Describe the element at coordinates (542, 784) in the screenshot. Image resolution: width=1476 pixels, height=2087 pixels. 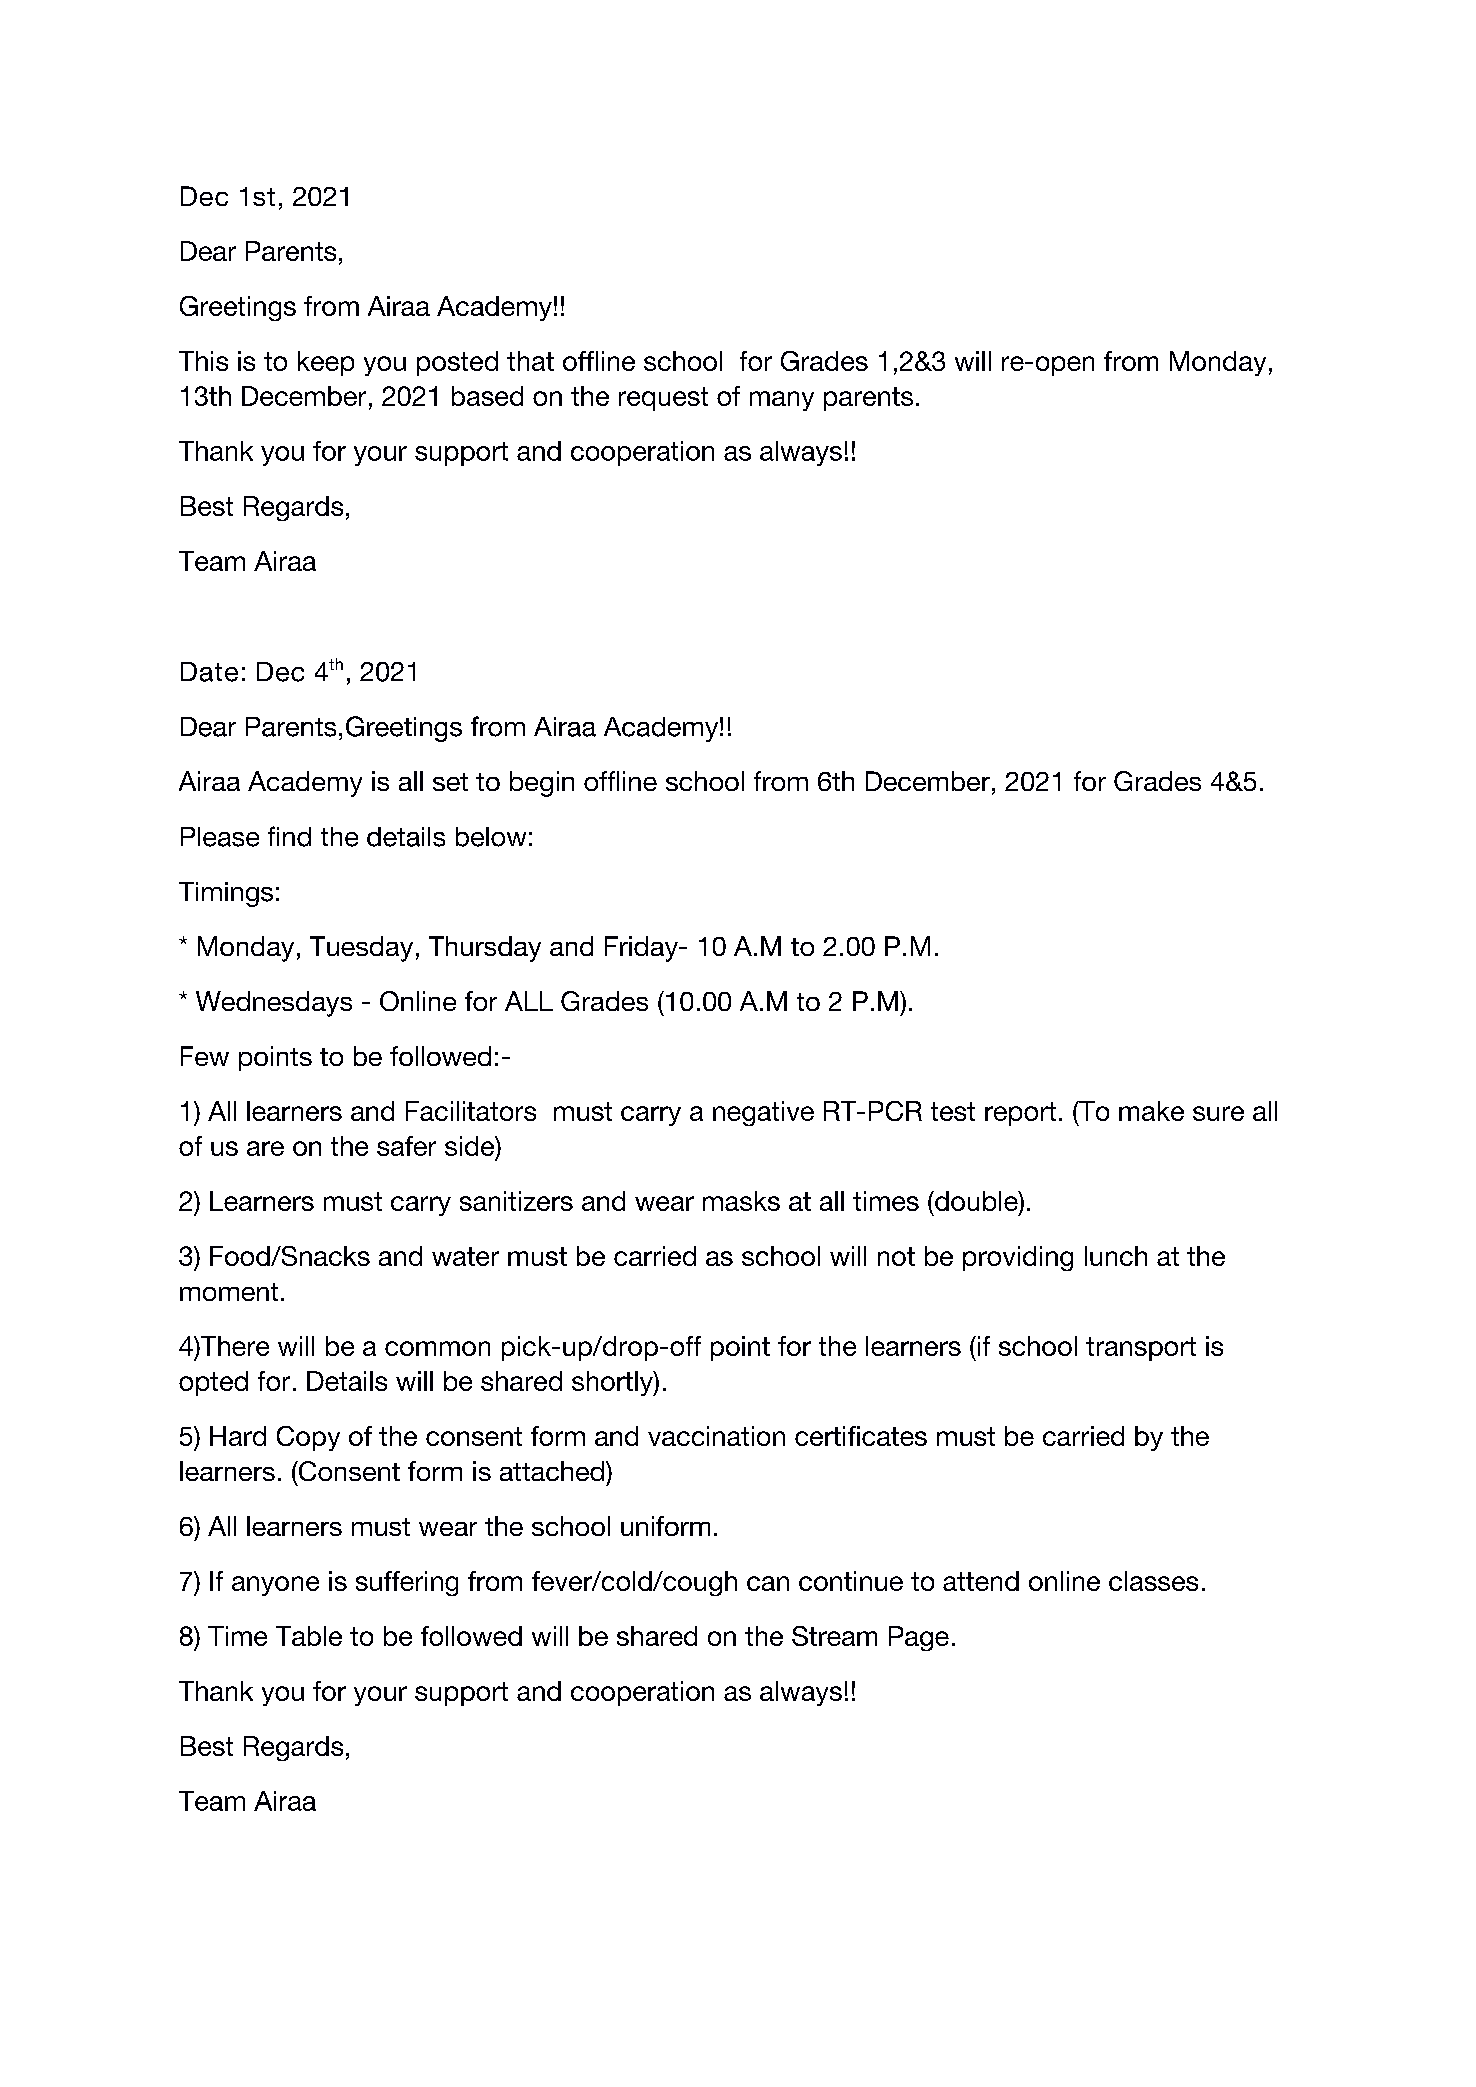
I see `begin` at that location.
